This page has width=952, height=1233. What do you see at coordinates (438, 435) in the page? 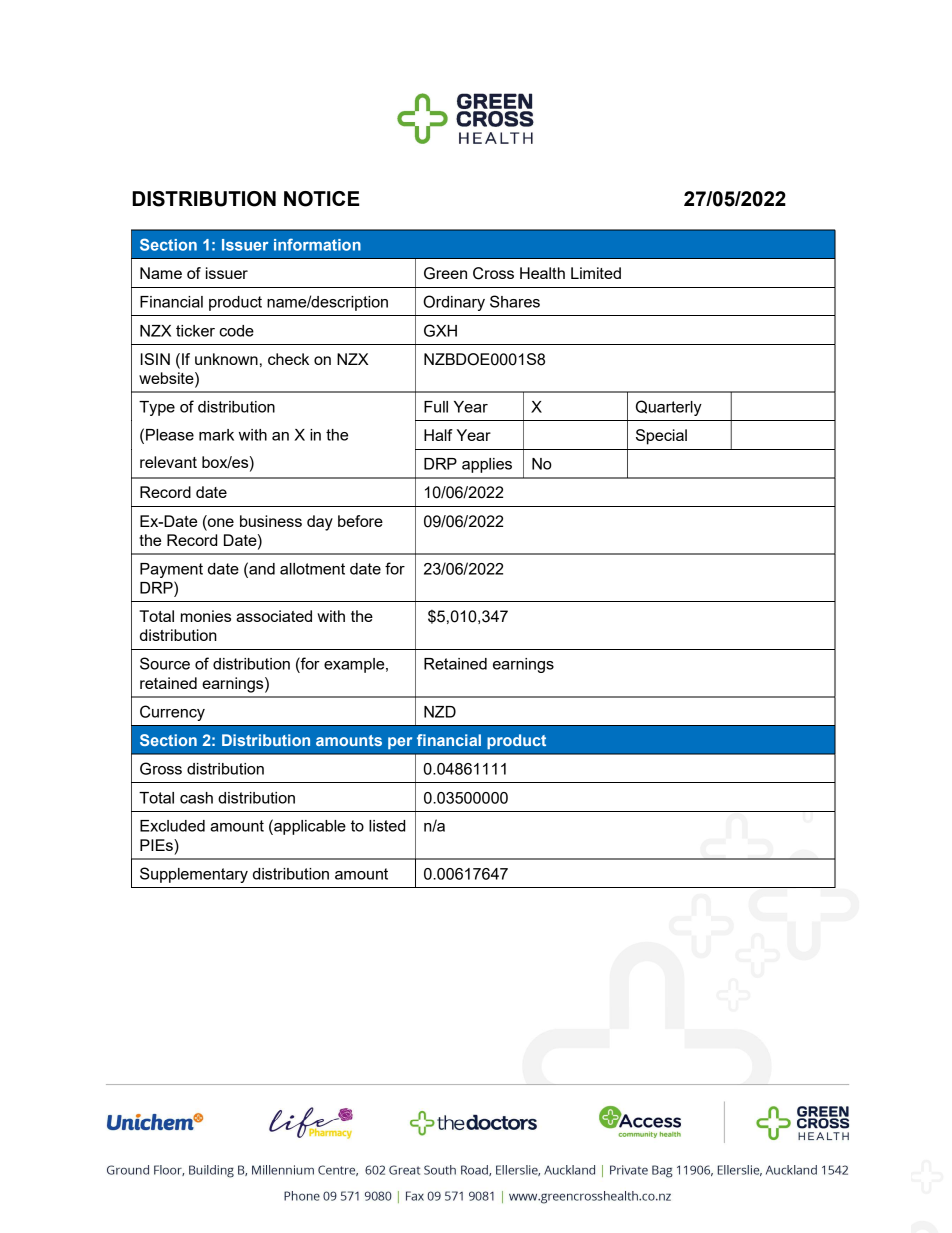
I see `Half` at bounding box center [438, 435].
